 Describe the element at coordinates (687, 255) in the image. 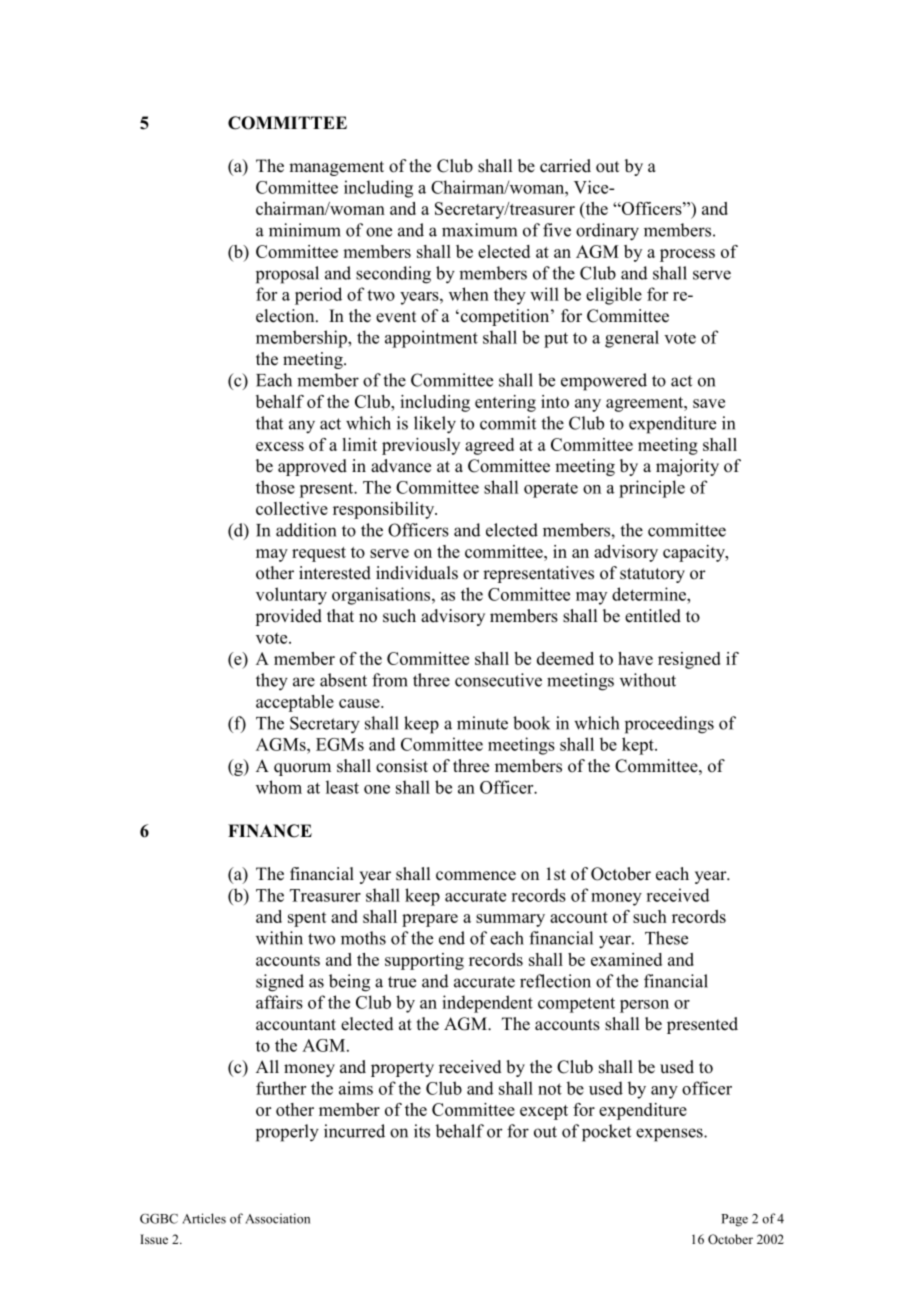

I see `process` at that location.
